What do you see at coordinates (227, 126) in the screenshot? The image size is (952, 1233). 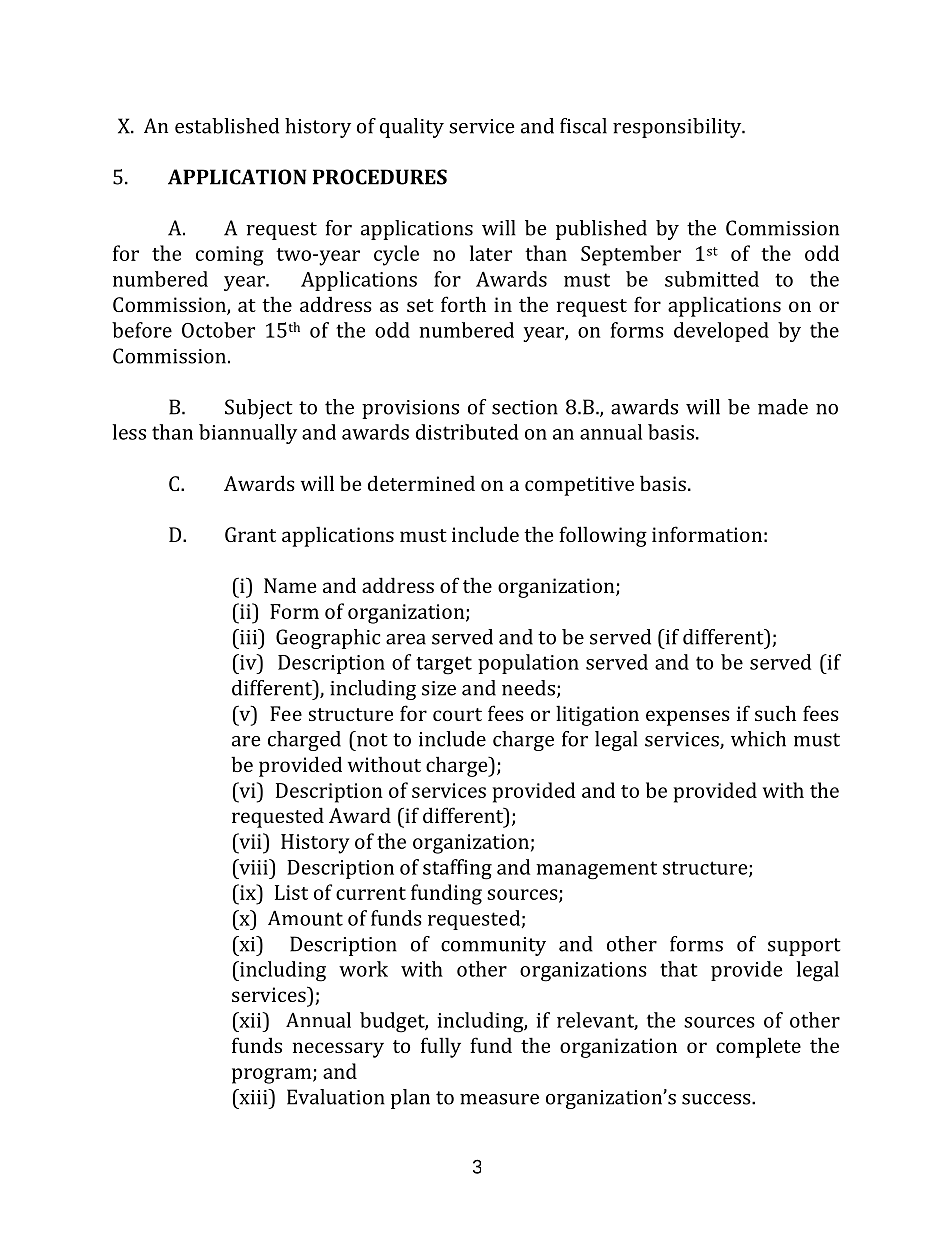 I see `established` at bounding box center [227, 126].
